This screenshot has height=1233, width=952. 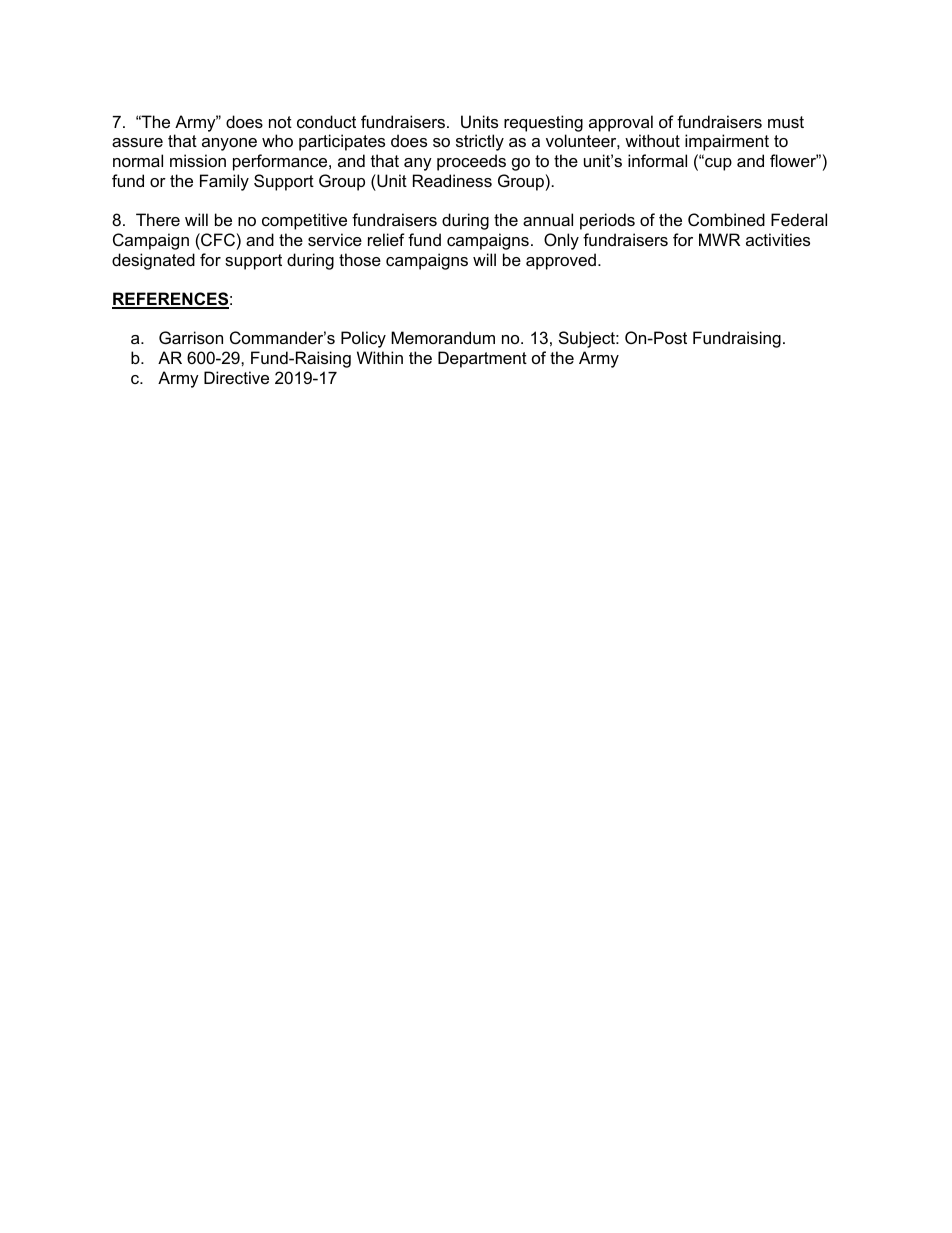 I want to click on Directive, so click(x=236, y=377).
